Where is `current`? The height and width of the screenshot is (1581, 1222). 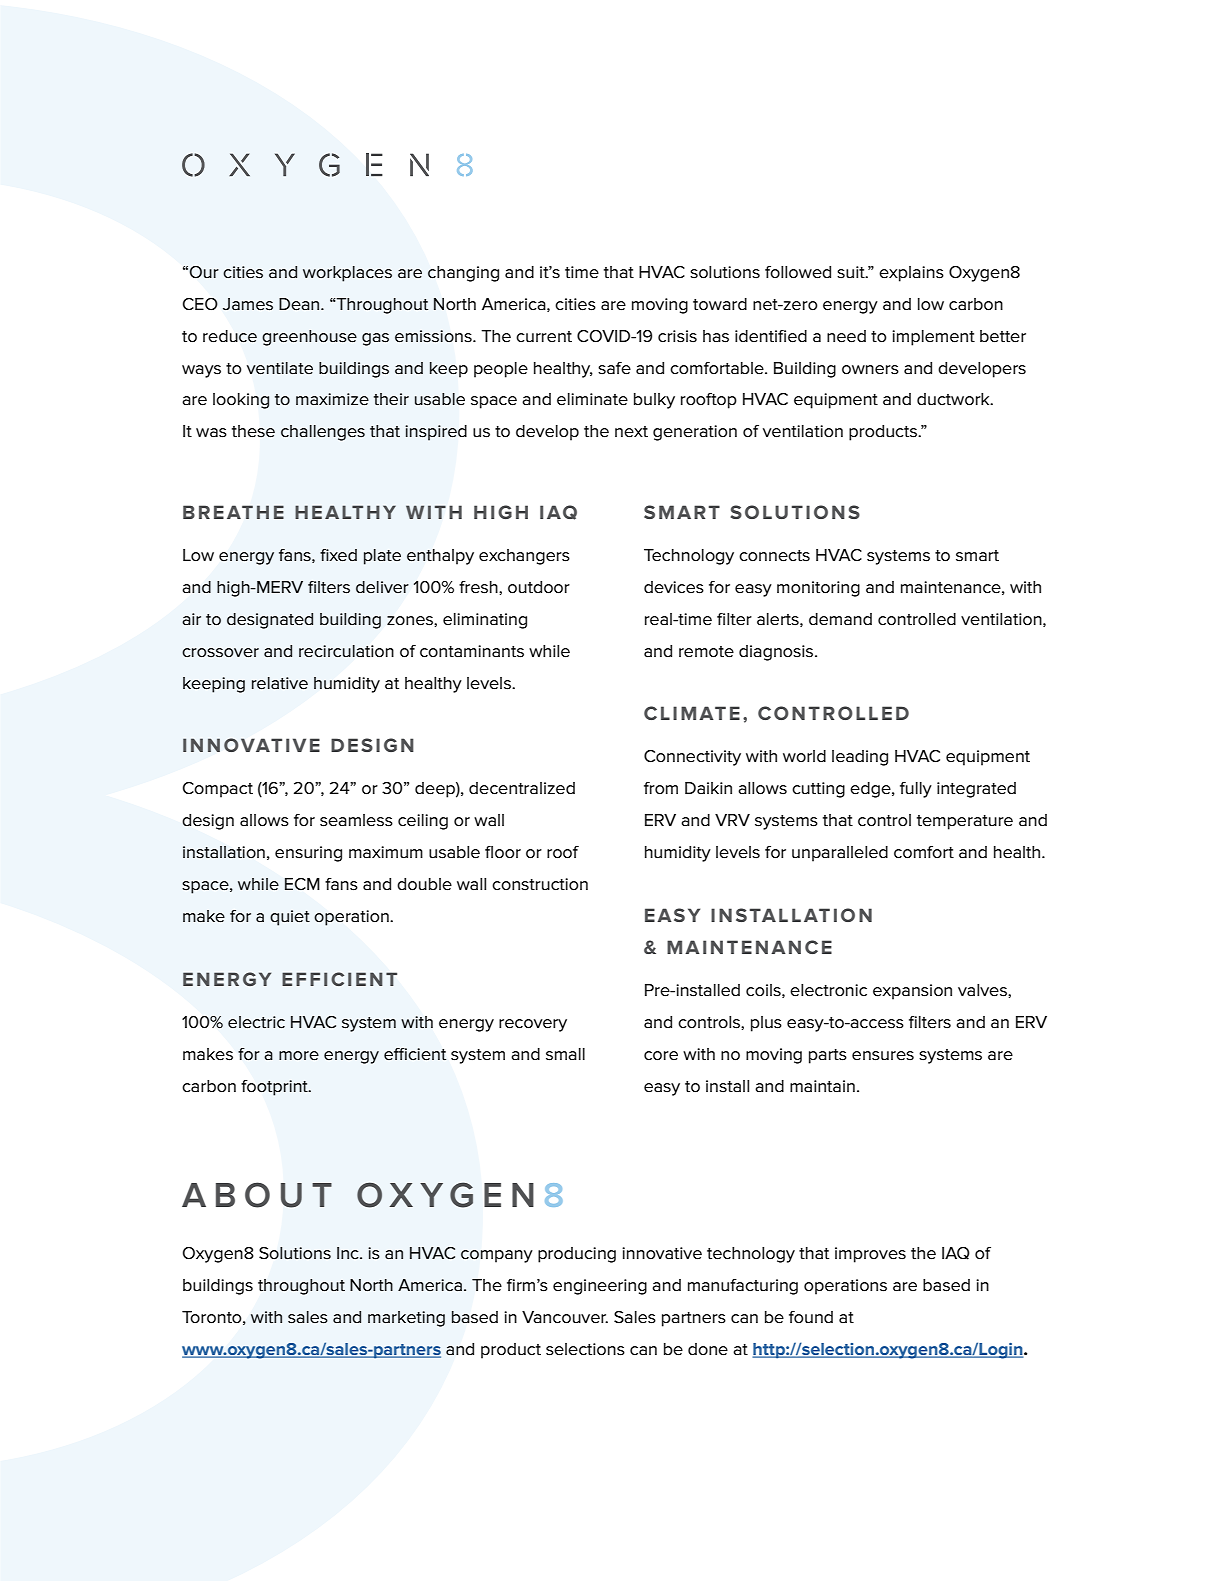
current is located at coordinates (544, 337).
